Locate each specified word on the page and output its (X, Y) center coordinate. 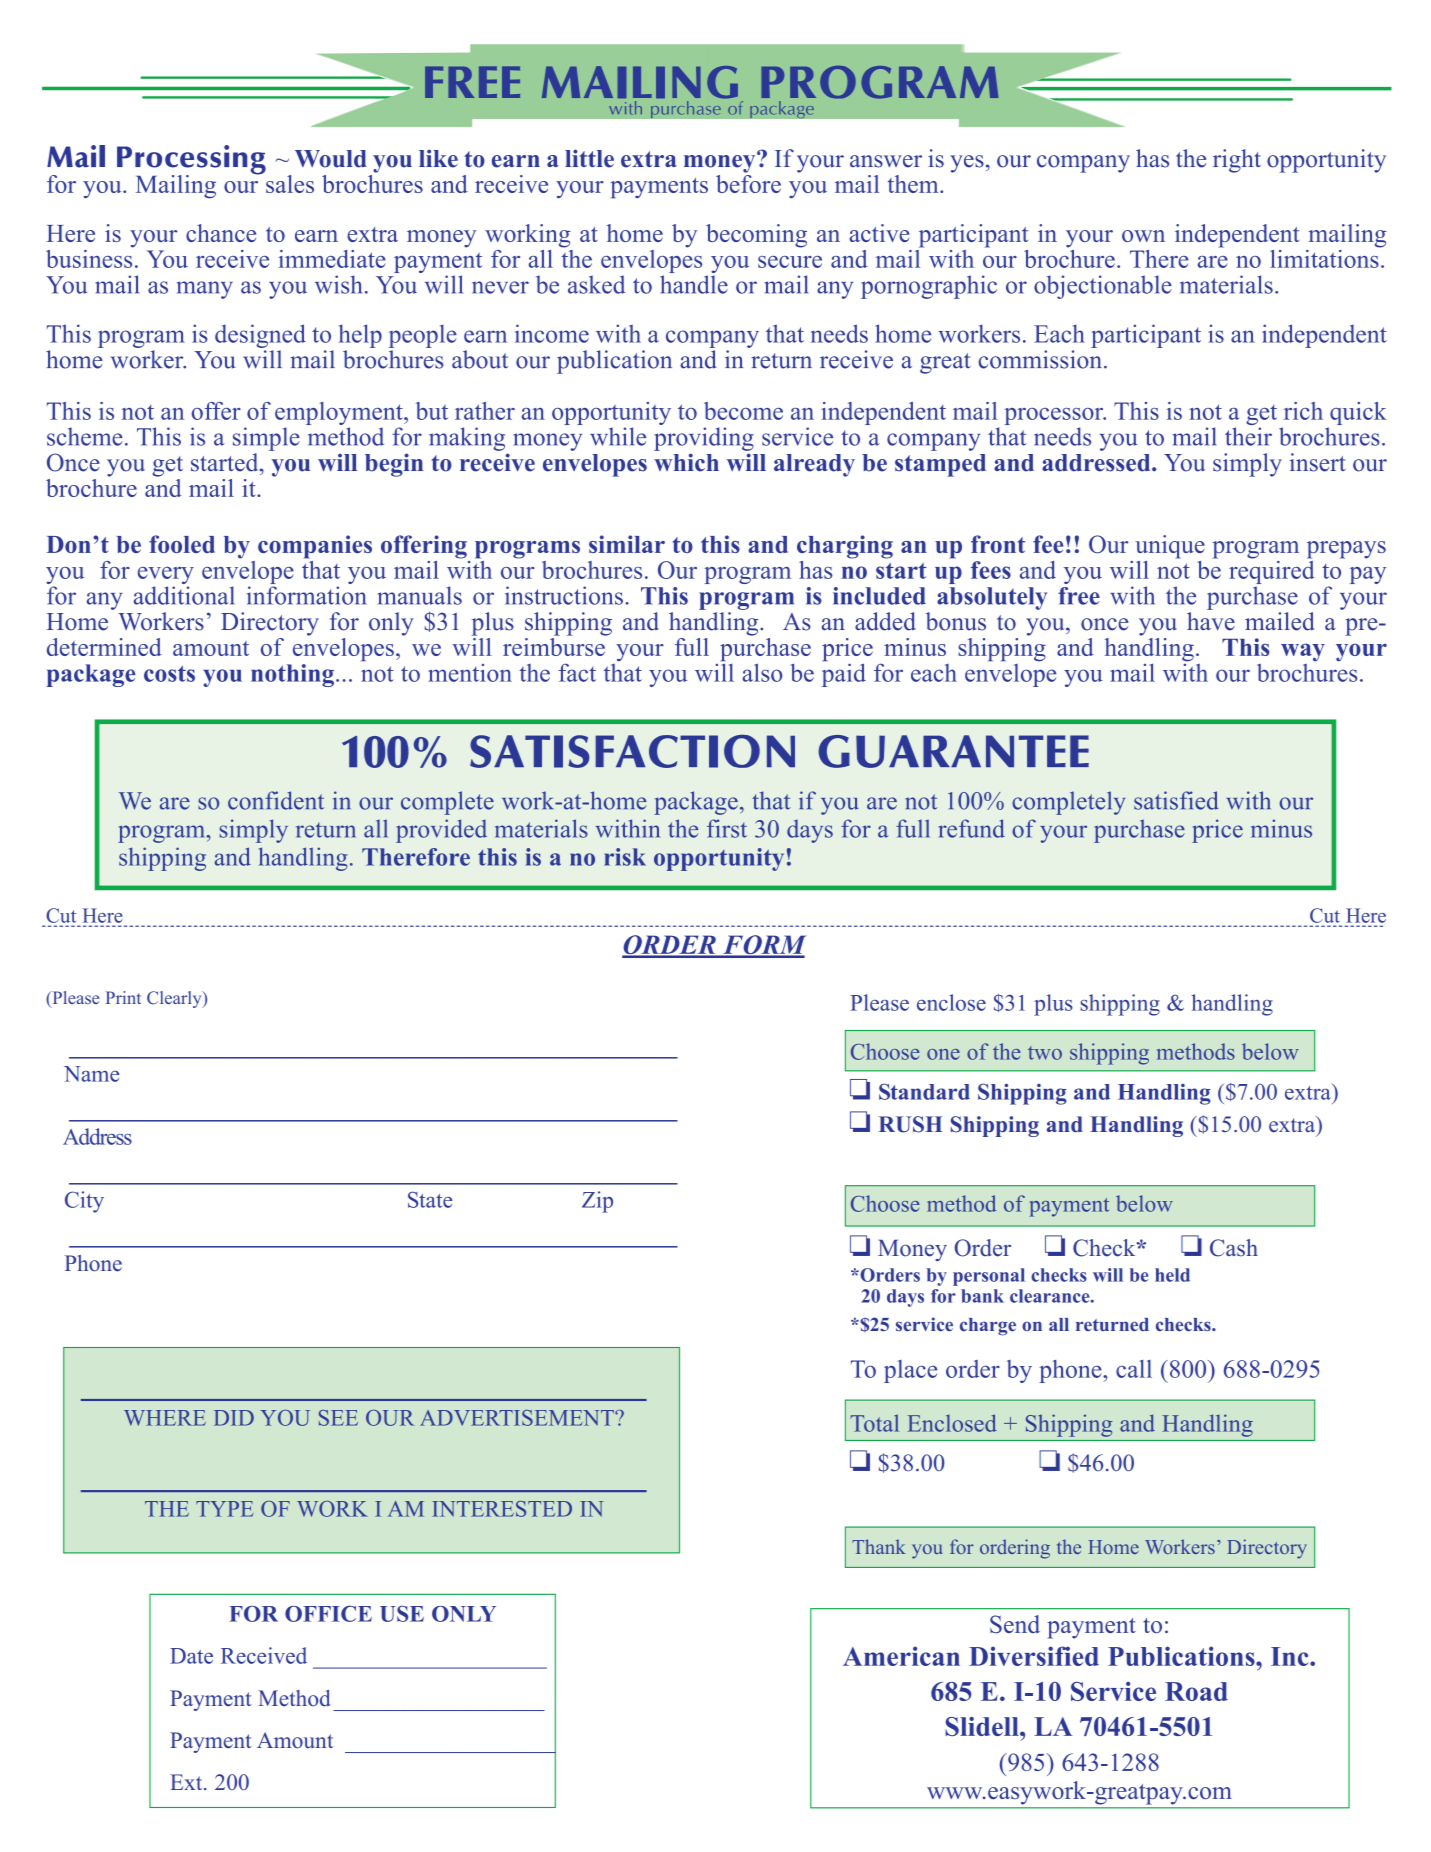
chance (221, 233)
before (748, 182)
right (1237, 161)
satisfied (1176, 800)
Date (191, 1656)
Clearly (175, 999)
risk (625, 857)
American (901, 1656)
